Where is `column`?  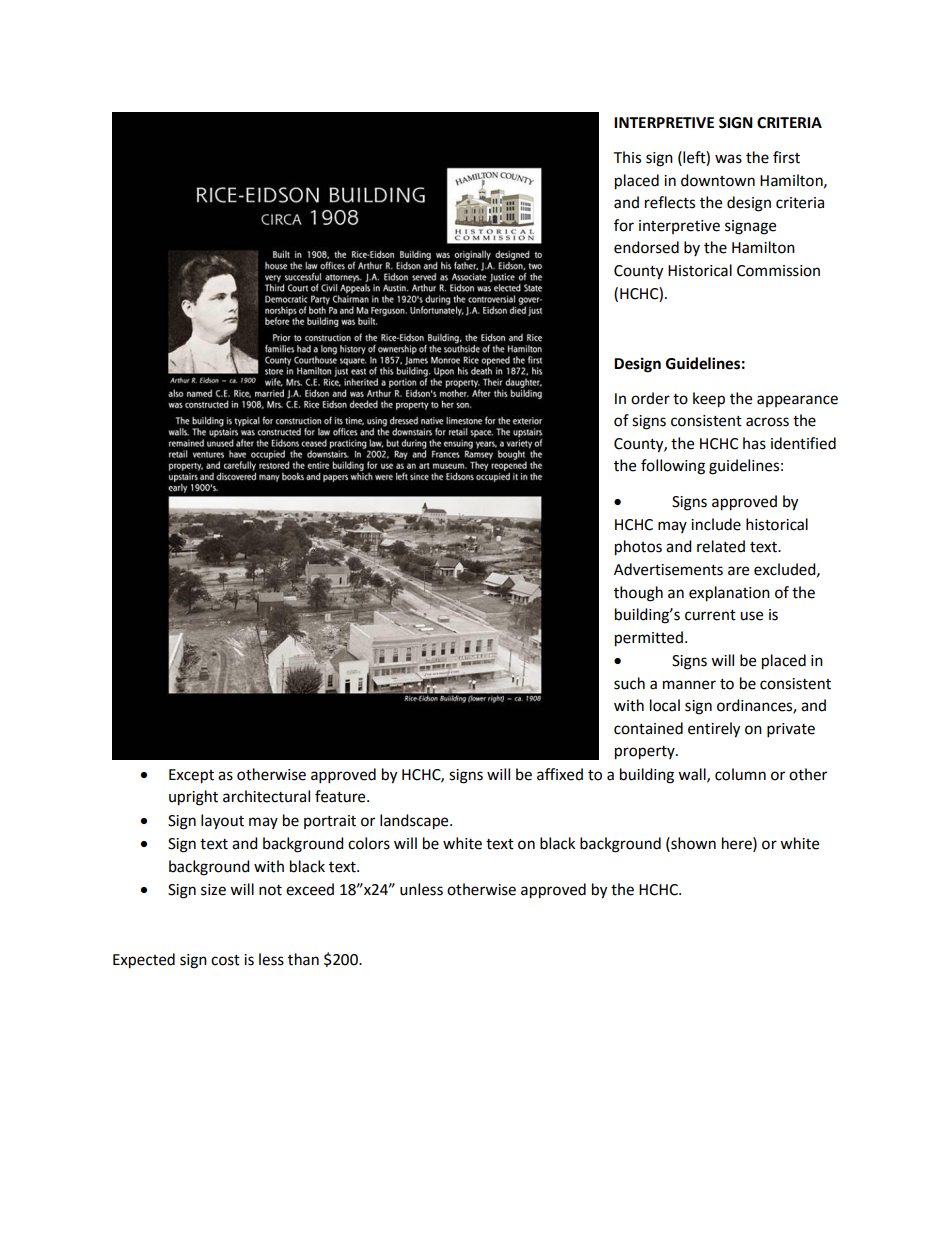 column is located at coordinates (740, 774).
